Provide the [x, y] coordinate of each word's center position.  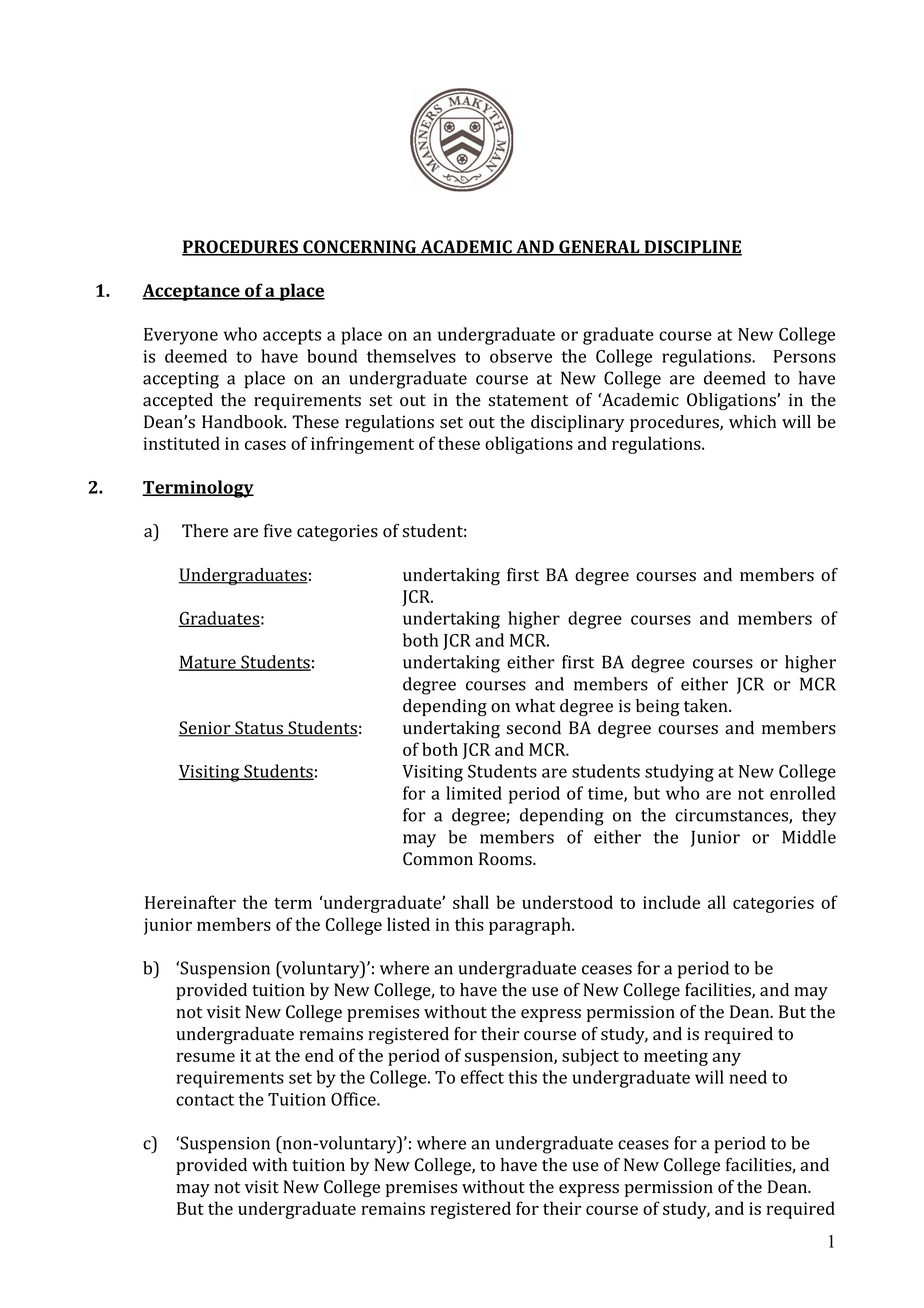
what [535, 705]
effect [482, 1077]
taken [707, 706]
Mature [208, 663]
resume [205, 1057]
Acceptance [192, 292]
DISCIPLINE [692, 248]
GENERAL [599, 248]
